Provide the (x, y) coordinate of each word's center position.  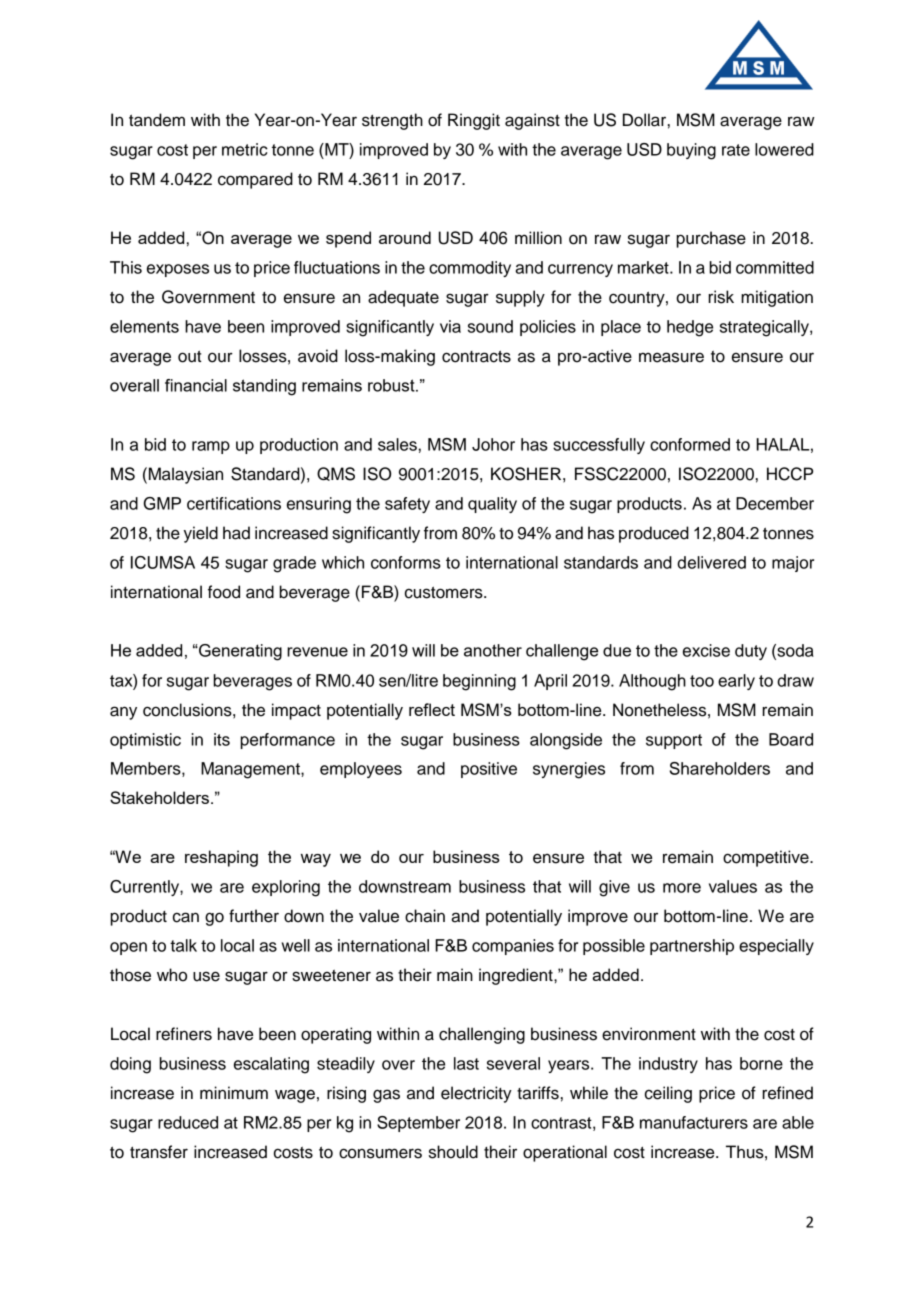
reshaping (221, 858)
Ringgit (474, 121)
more (682, 888)
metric (245, 149)
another (493, 650)
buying (691, 151)
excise (706, 650)
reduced (188, 1122)
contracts (476, 356)
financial (196, 385)
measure (671, 357)
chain (425, 916)
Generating (239, 652)
